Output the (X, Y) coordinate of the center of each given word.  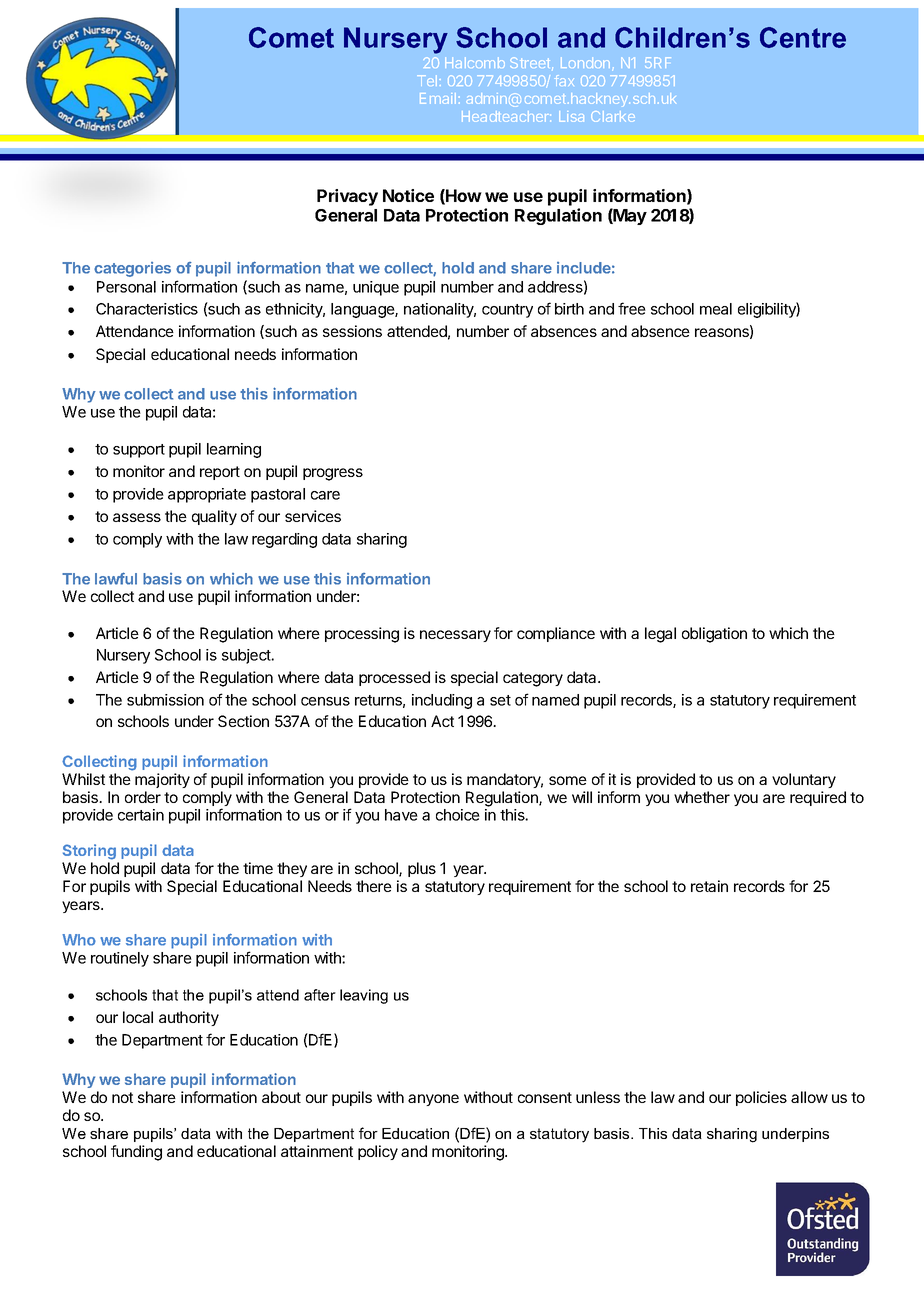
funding (136, 1153)
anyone (433, 1100)
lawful (116, 578)
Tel (428, 80)
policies (761, 1098)
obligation (714, 635)
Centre (803, 37)
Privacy (347, 197)
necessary (455, 636)
